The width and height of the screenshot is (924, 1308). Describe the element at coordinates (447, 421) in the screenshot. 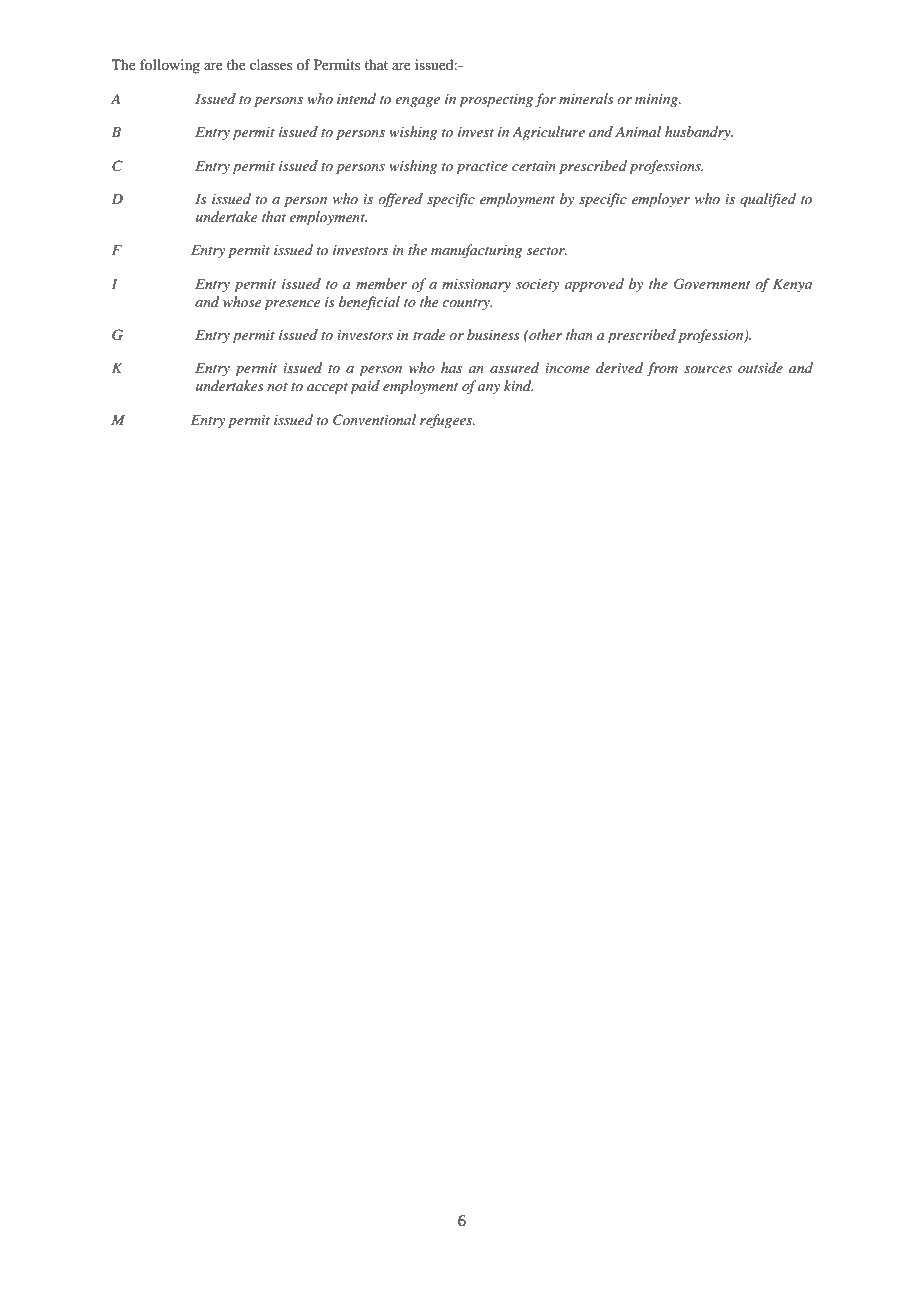

I see `refugees` at that location.
